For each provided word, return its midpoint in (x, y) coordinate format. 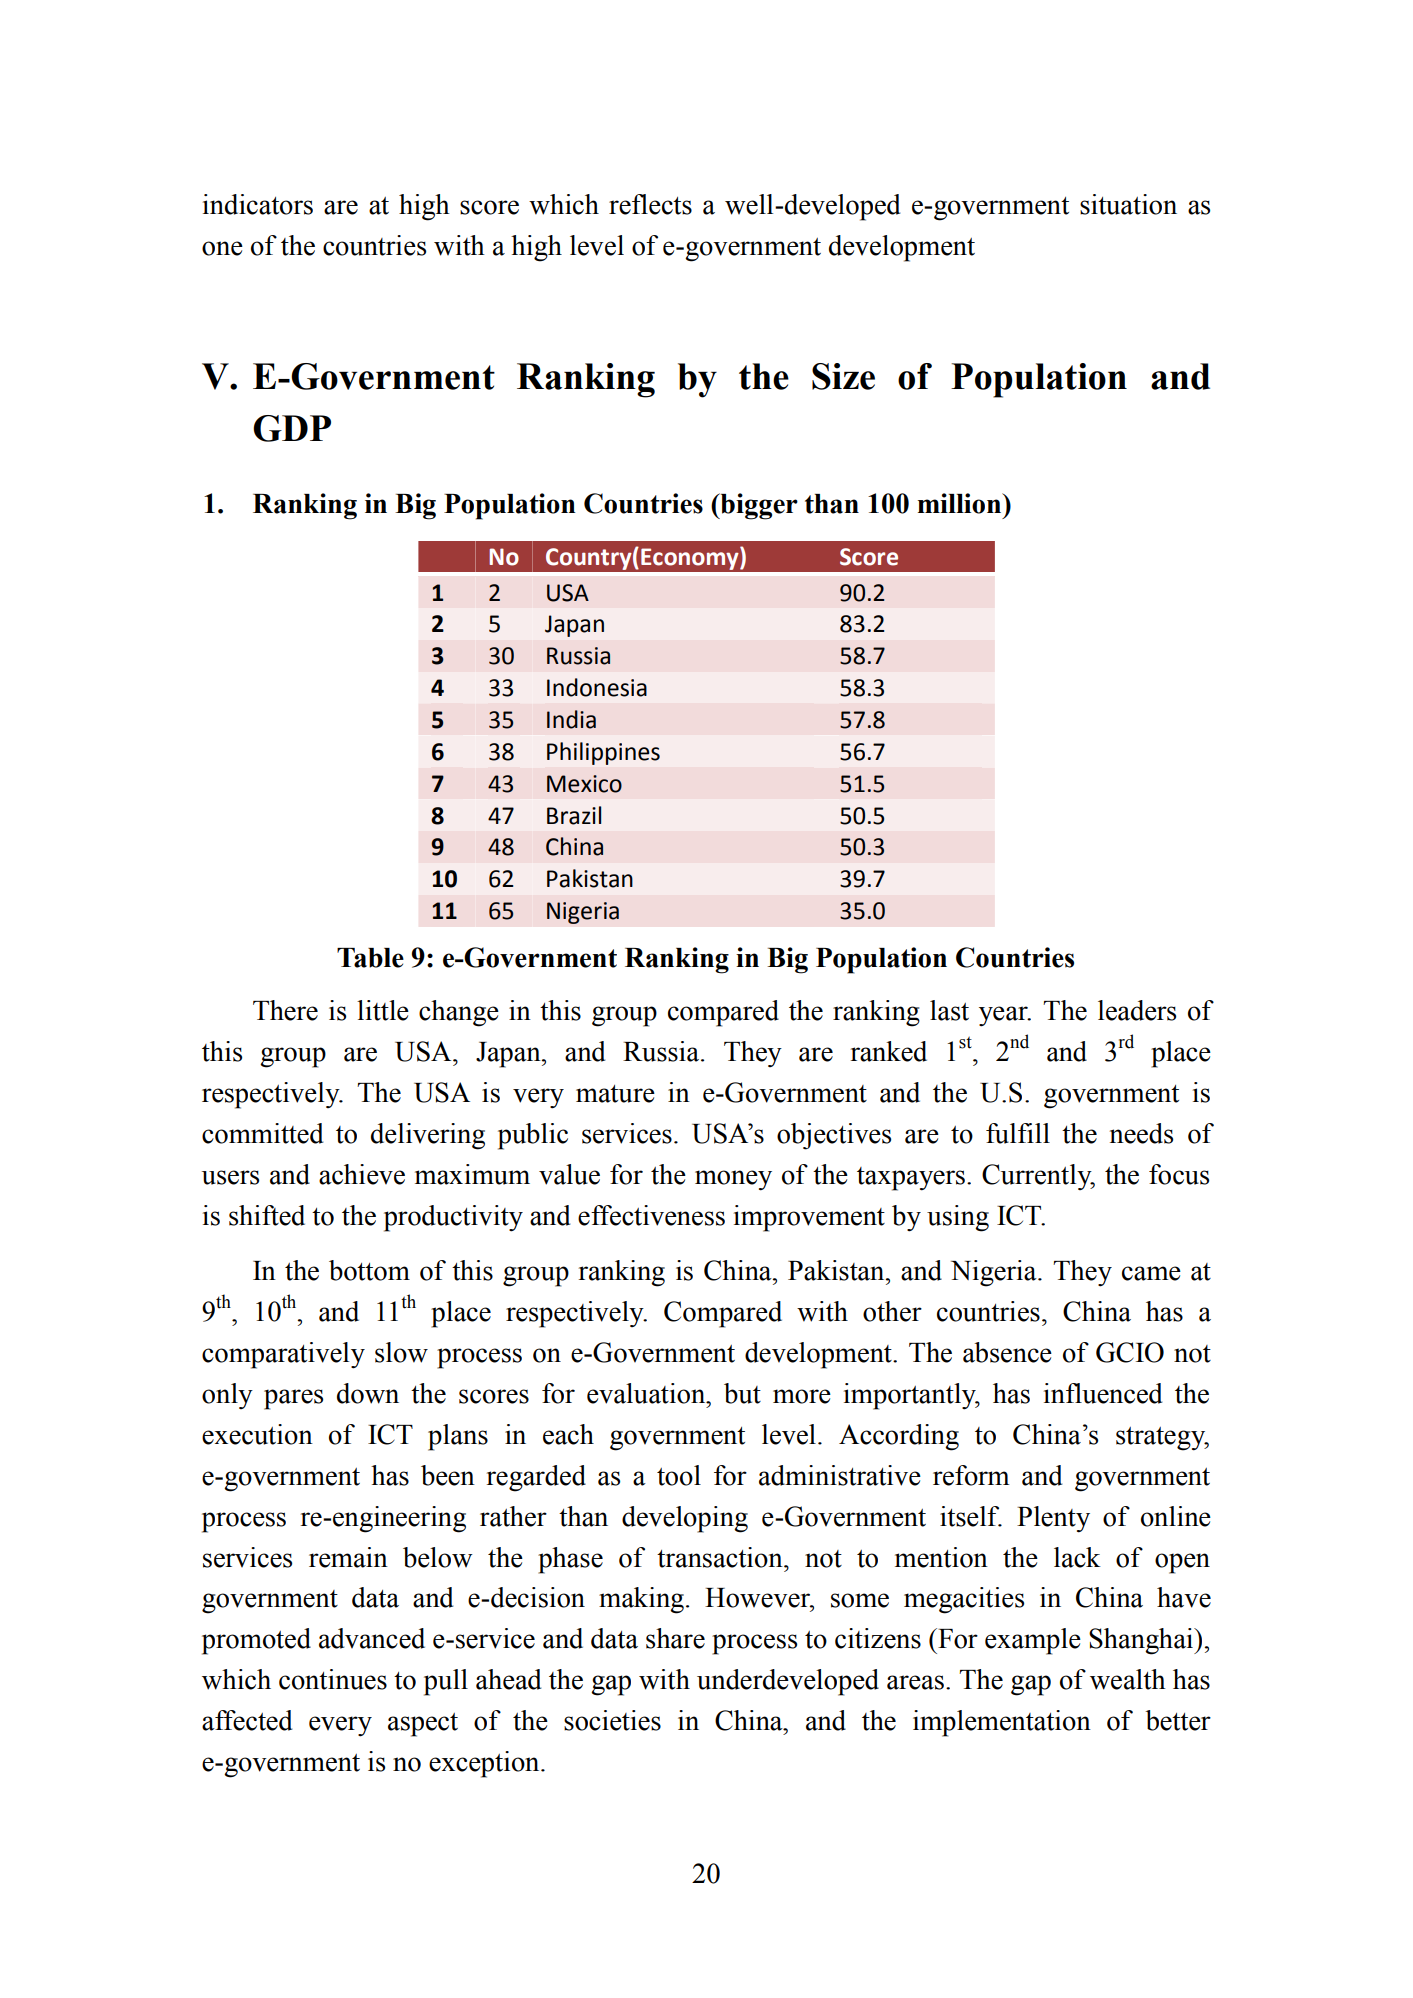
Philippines (603, 753)
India (571, 719)
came (1151, 1273)
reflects (650, 204)
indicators (258, 204)
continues (333, 1679)
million (961, 503)
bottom (369, 1270)
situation (1128, 204)
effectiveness (651, 1215)
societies (612, 1720)
